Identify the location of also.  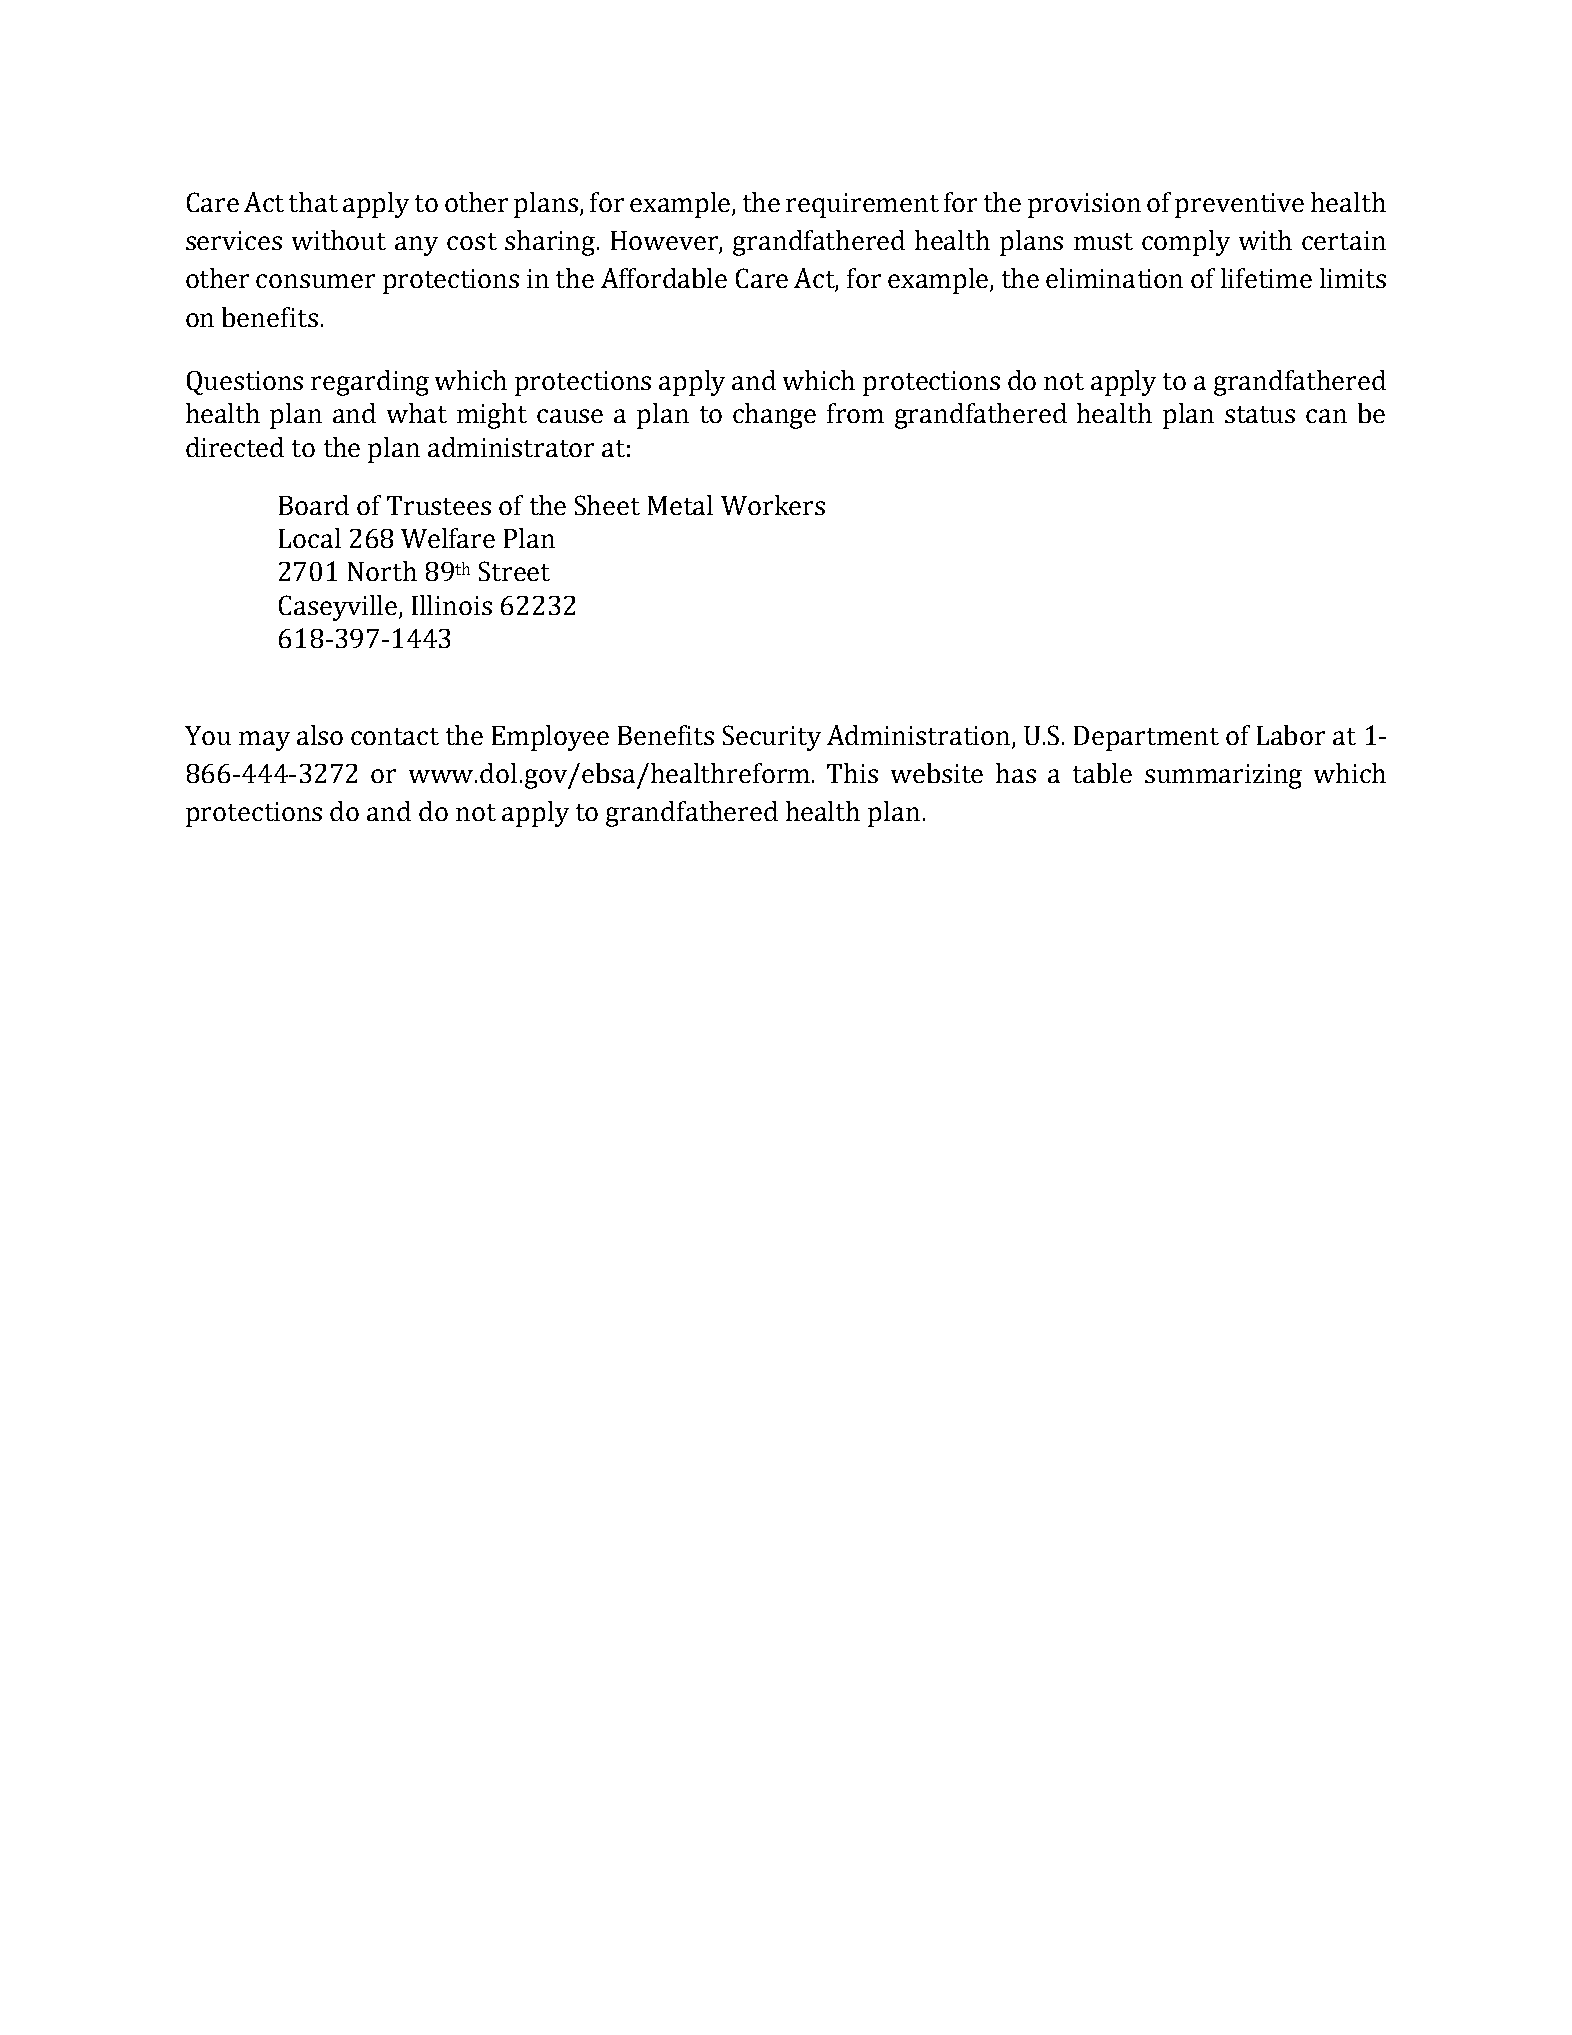
(320, 735).
